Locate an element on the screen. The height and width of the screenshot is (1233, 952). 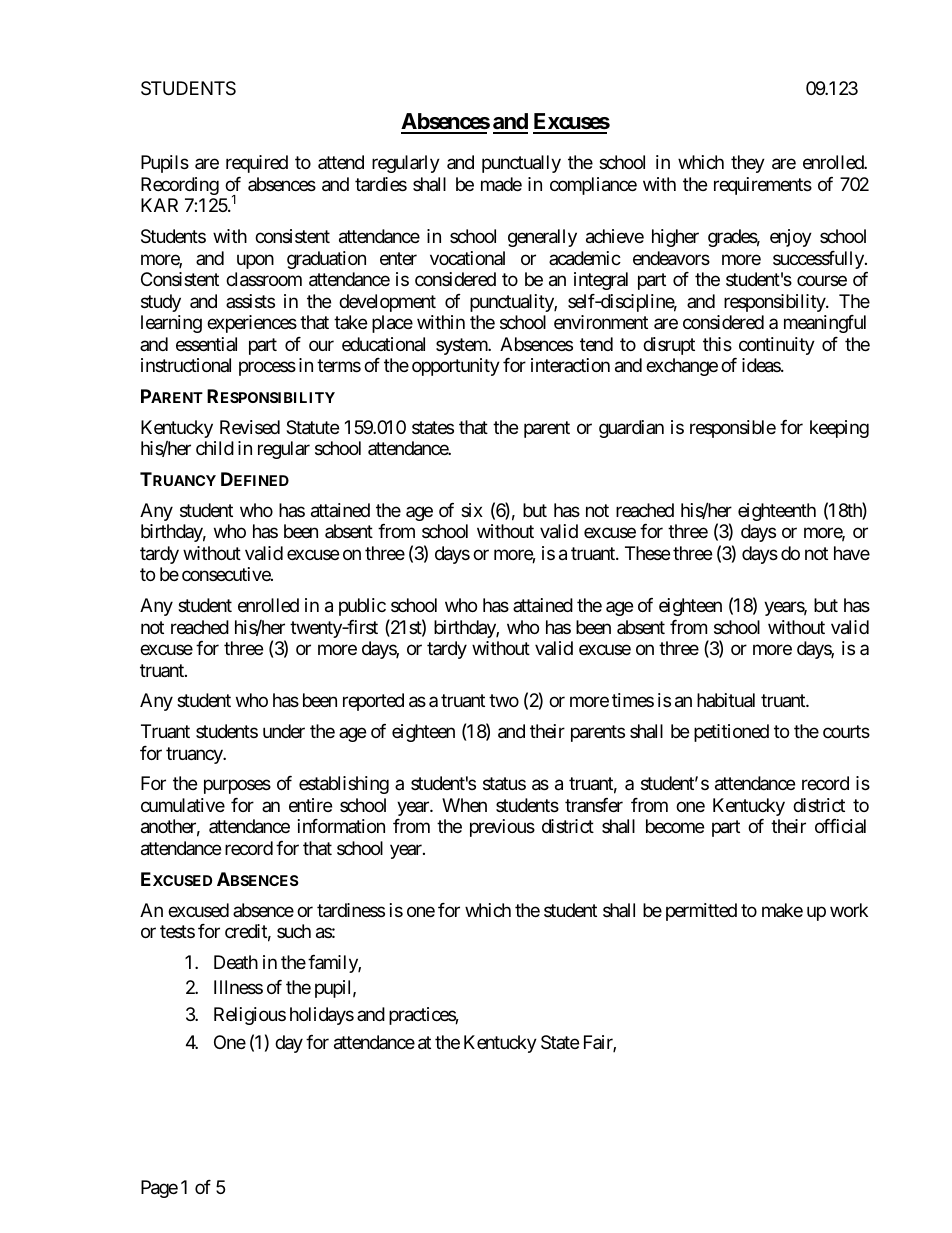
required is located at coordinates (257, 164).
